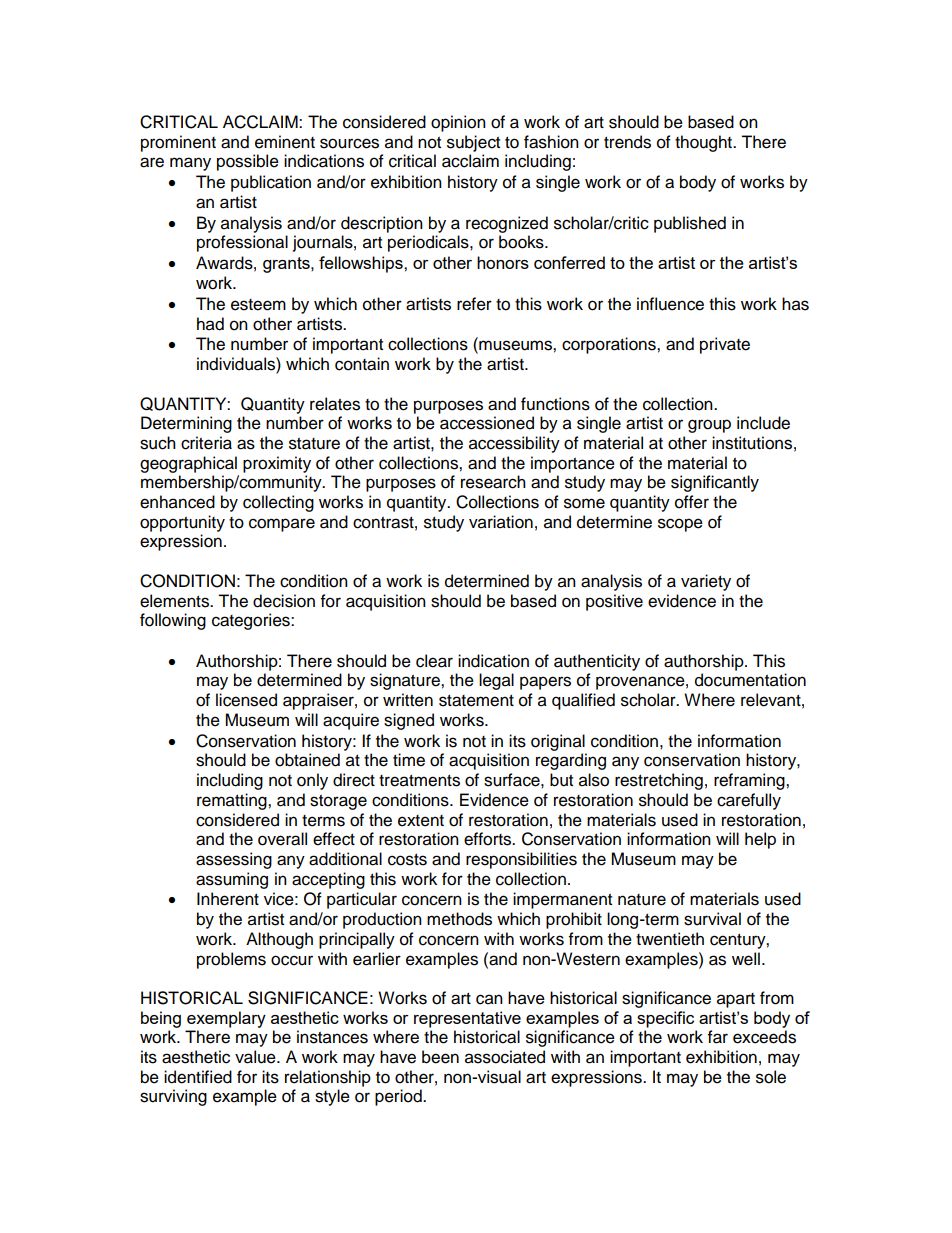 This screenshot has width=952, height=1233. Describe the element at coordinates (750, 781) in the screenshot. I see `reframing` at that location.
